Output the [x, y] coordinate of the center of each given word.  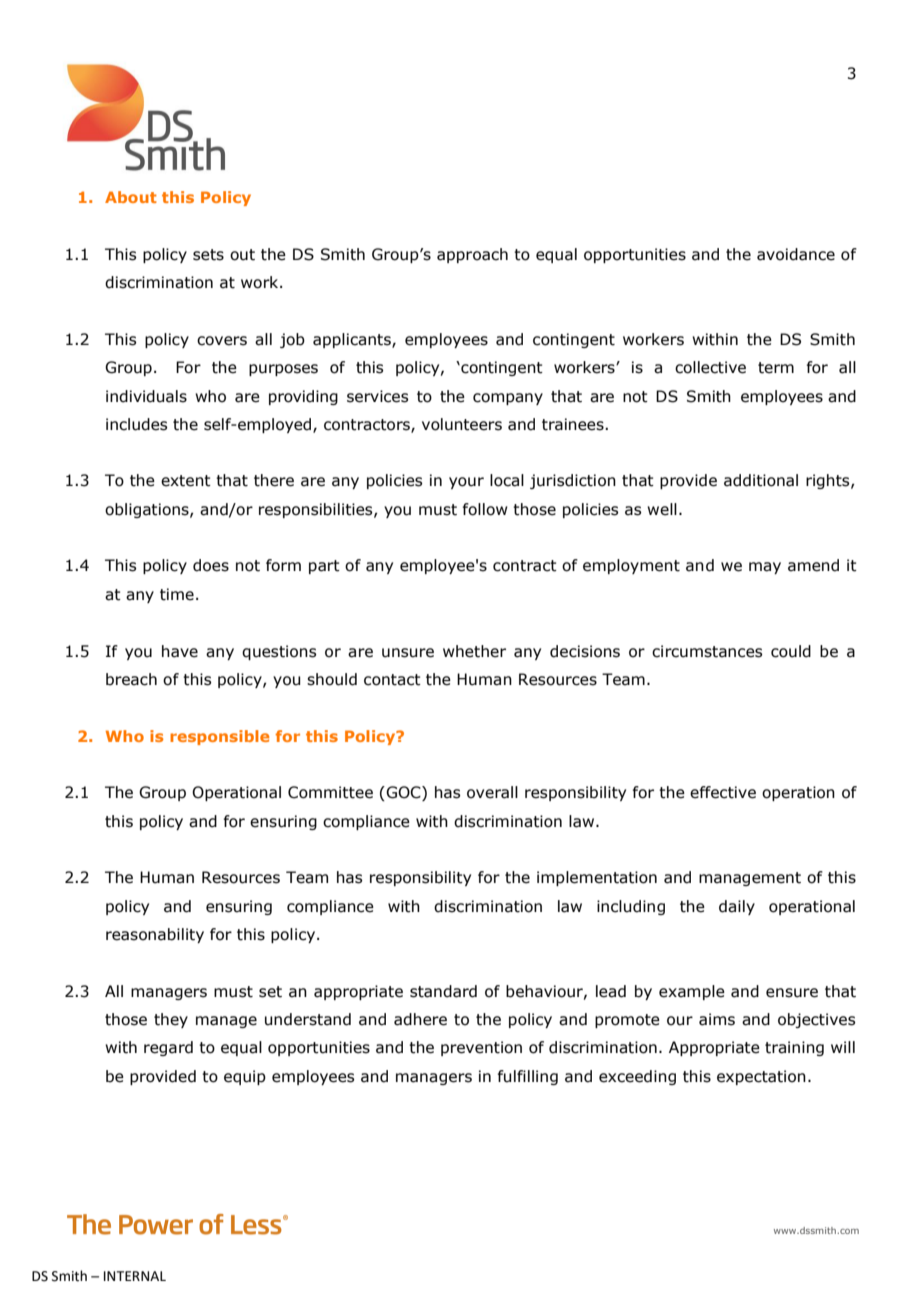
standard [443, 991]
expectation [761, 1077]
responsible [219, 737]
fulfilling [528, 1077]
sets [208, 255]
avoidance [796, 254]
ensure [792, 993]
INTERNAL [135, 1276]
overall [492, 792]
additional [761, 480]
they [171, 1020]
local [507, 480]
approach [472, 255]
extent [186, 481]
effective [723, 792]
